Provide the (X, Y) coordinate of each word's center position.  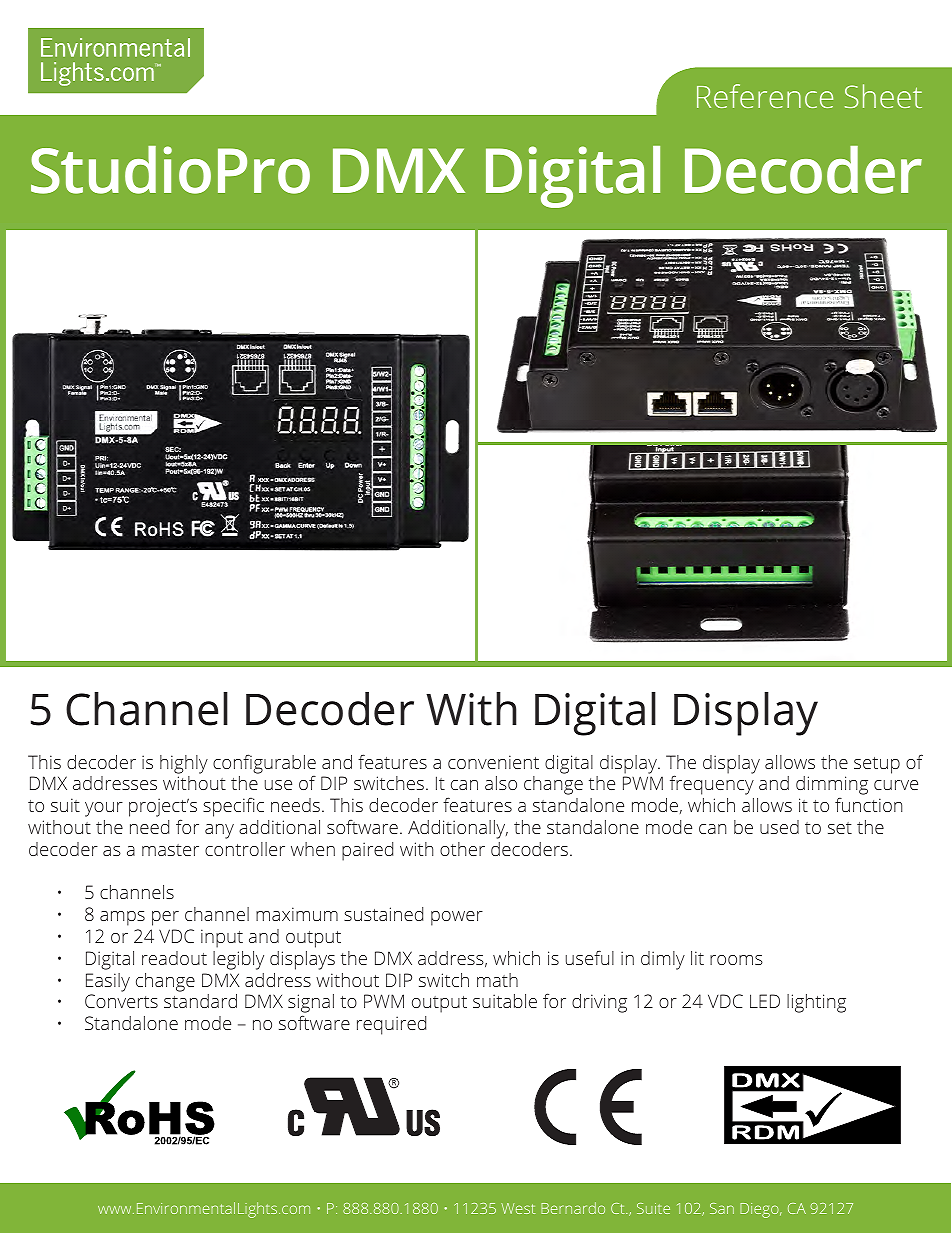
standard (200, 1001)
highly (184, 764)
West (518, 1208)
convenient (493, 762)
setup (877, 765)
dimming (832, 785)
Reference (765, 96)
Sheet (883, 96)
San (722, 1208)
